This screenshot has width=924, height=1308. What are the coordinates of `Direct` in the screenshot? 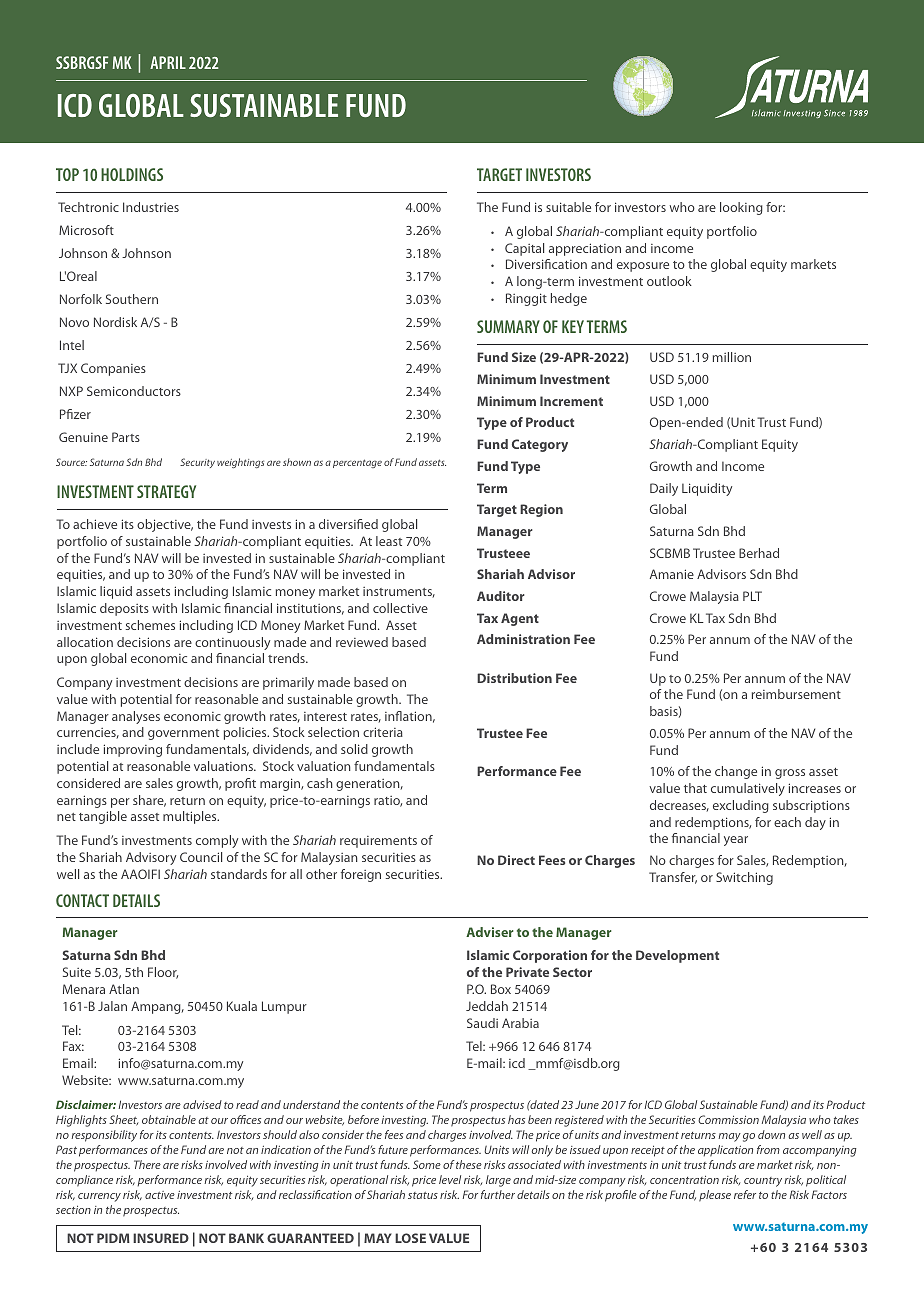 It's located at (516, 860).
